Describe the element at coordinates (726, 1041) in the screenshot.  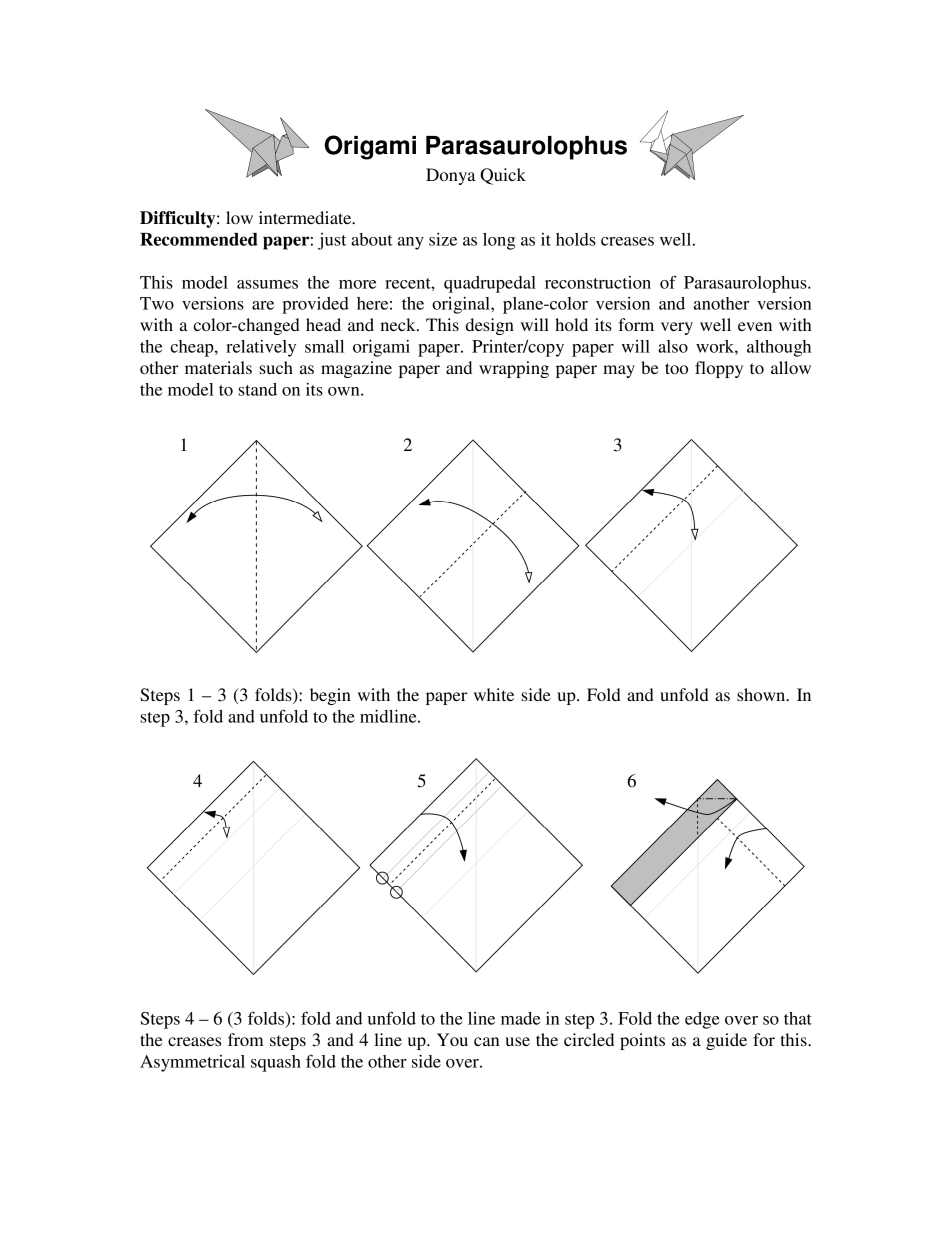
I see `guide` at that location.
